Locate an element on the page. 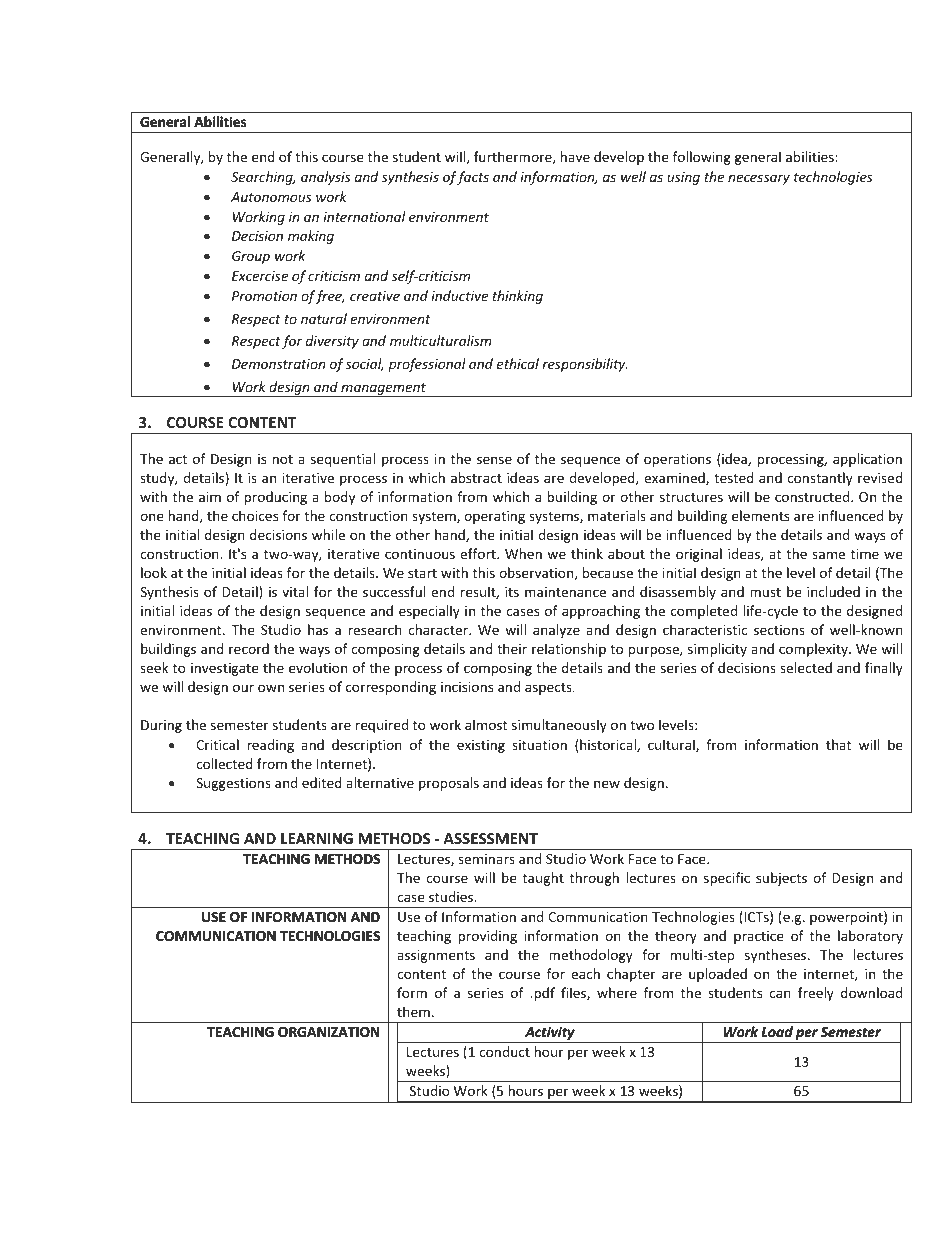  subjects is located at coordinates (781, 879).
